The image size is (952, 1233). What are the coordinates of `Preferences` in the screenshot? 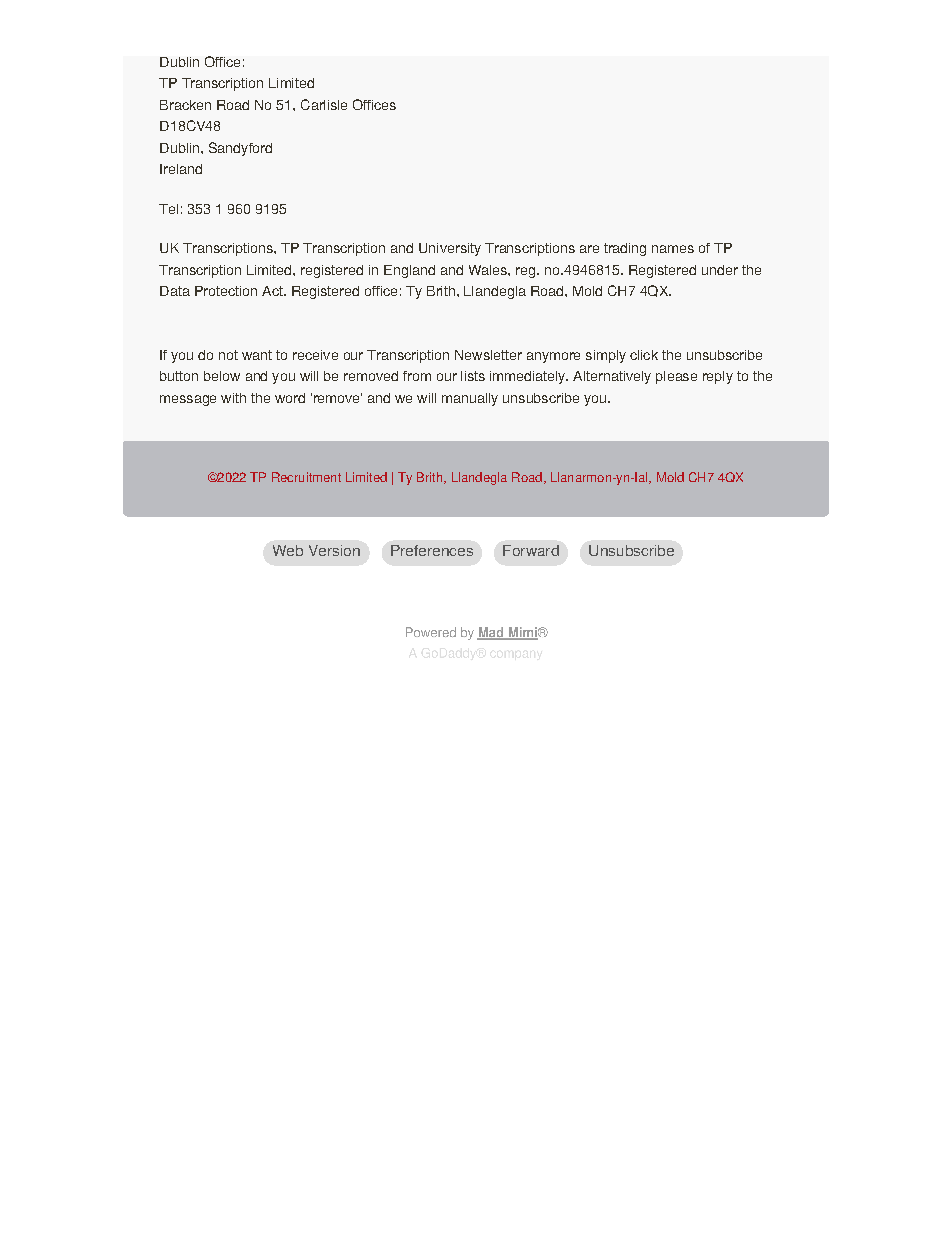 It's located at (432, 550).
